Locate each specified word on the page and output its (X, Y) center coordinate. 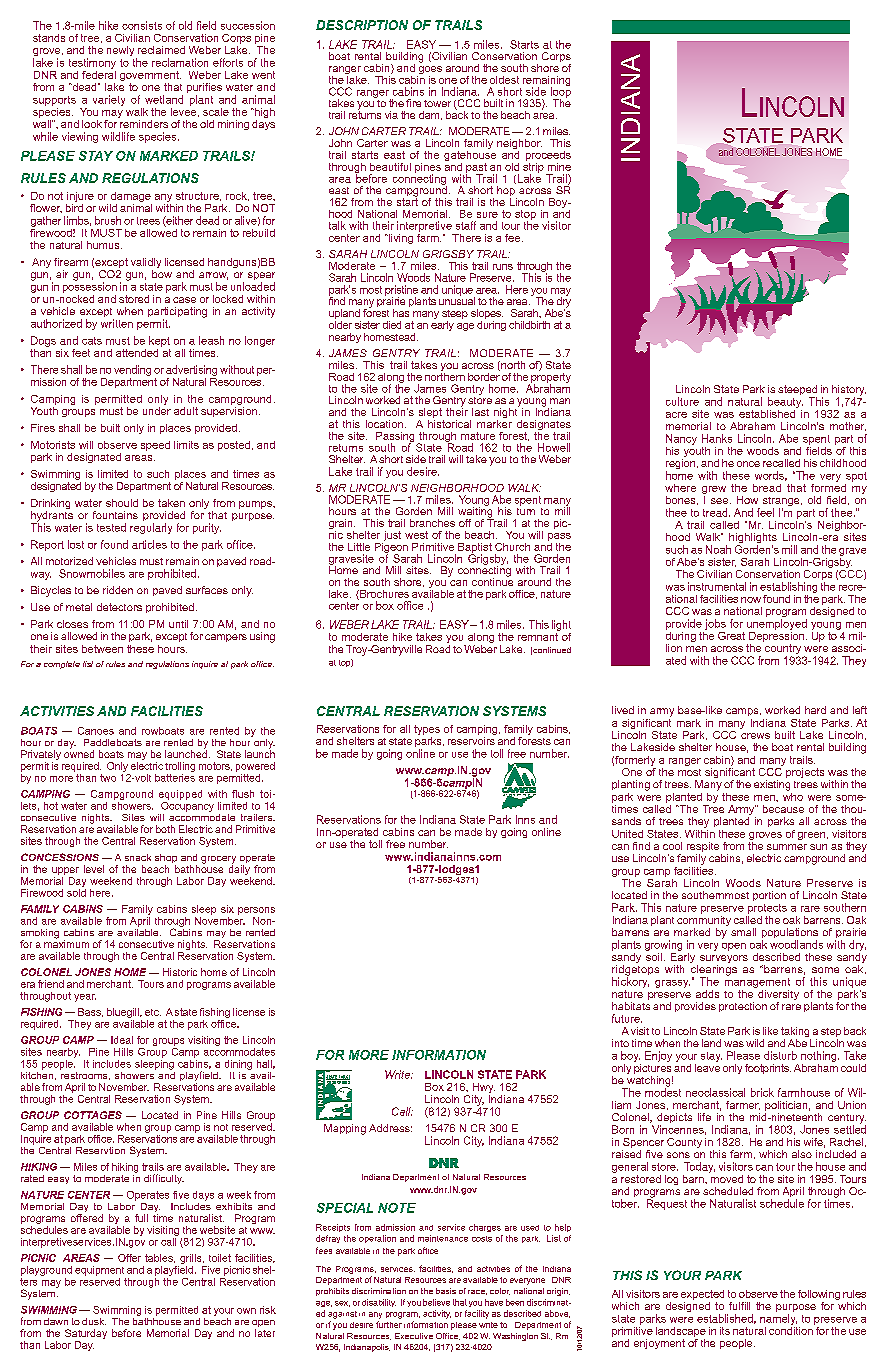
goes (429, 71)
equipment (99, 1271)
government (150, 77)
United (627, 834)
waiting (476, 512)
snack (138, 857)
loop (561, 92)
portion (769, 896)
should (122, 503)
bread (767, 488)
